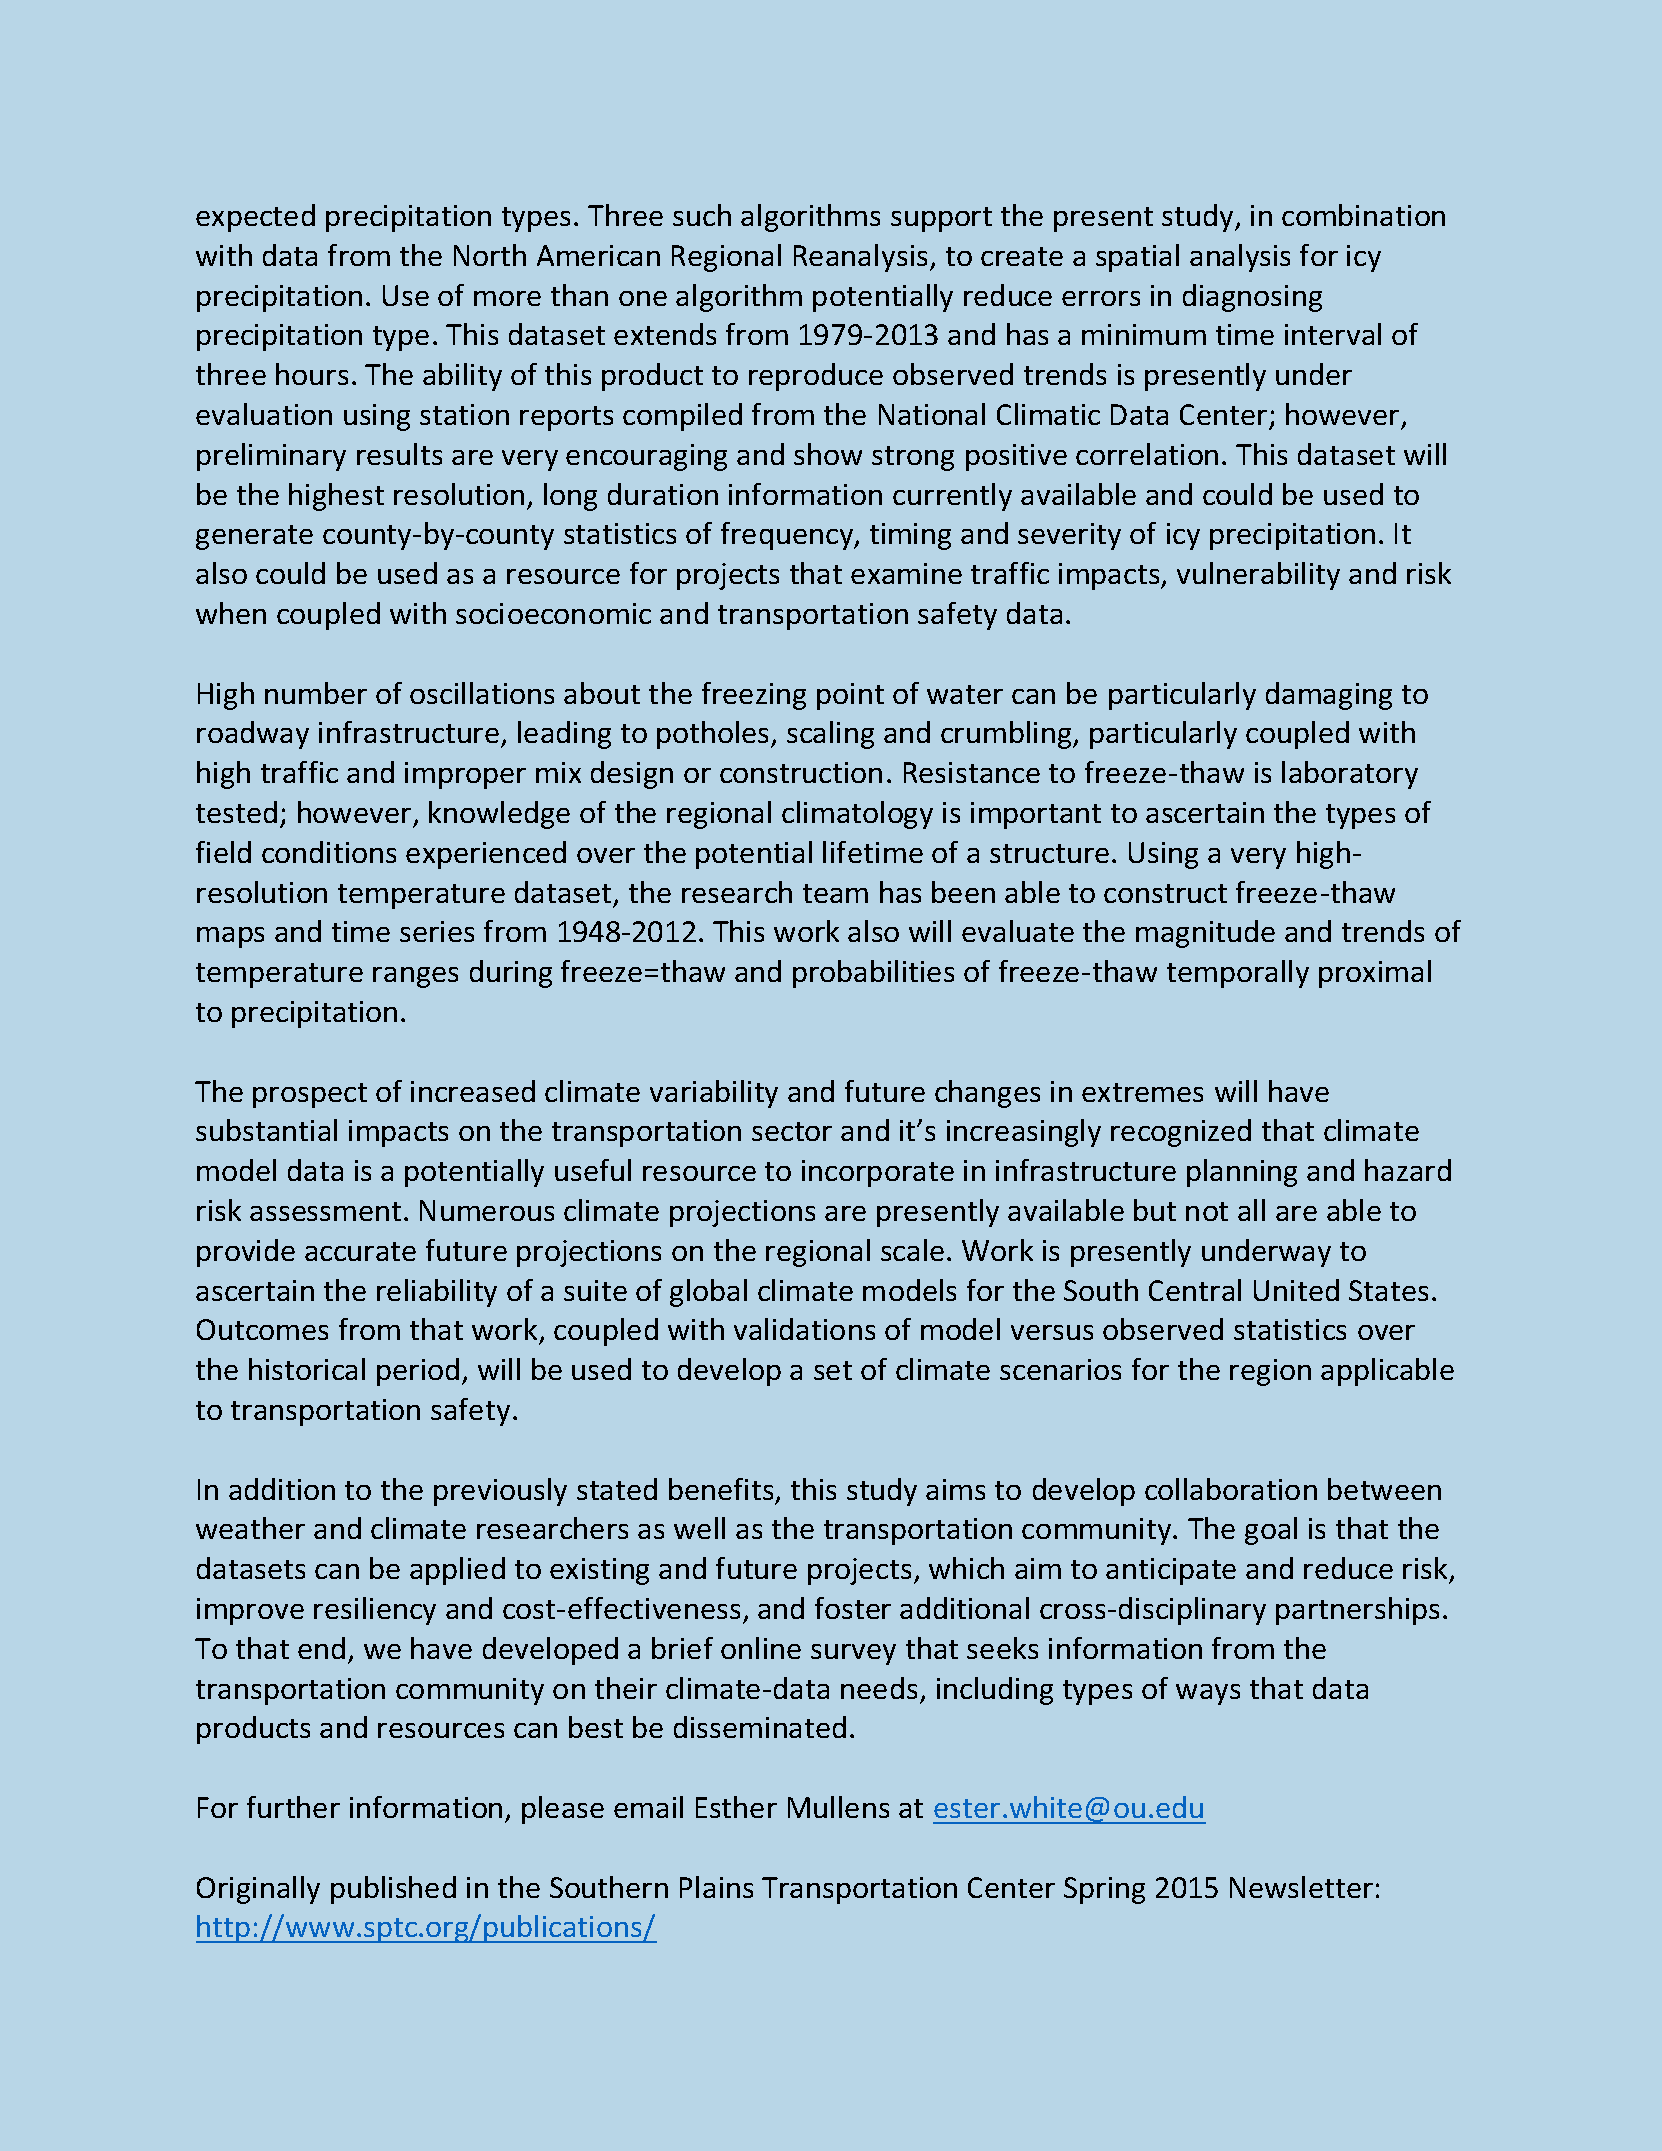 The height and width of the page is (2151, 1662). What do you see at coordinates (736, 1807) in the page?
I see `Esther` at bounding box center [736, 1807].
